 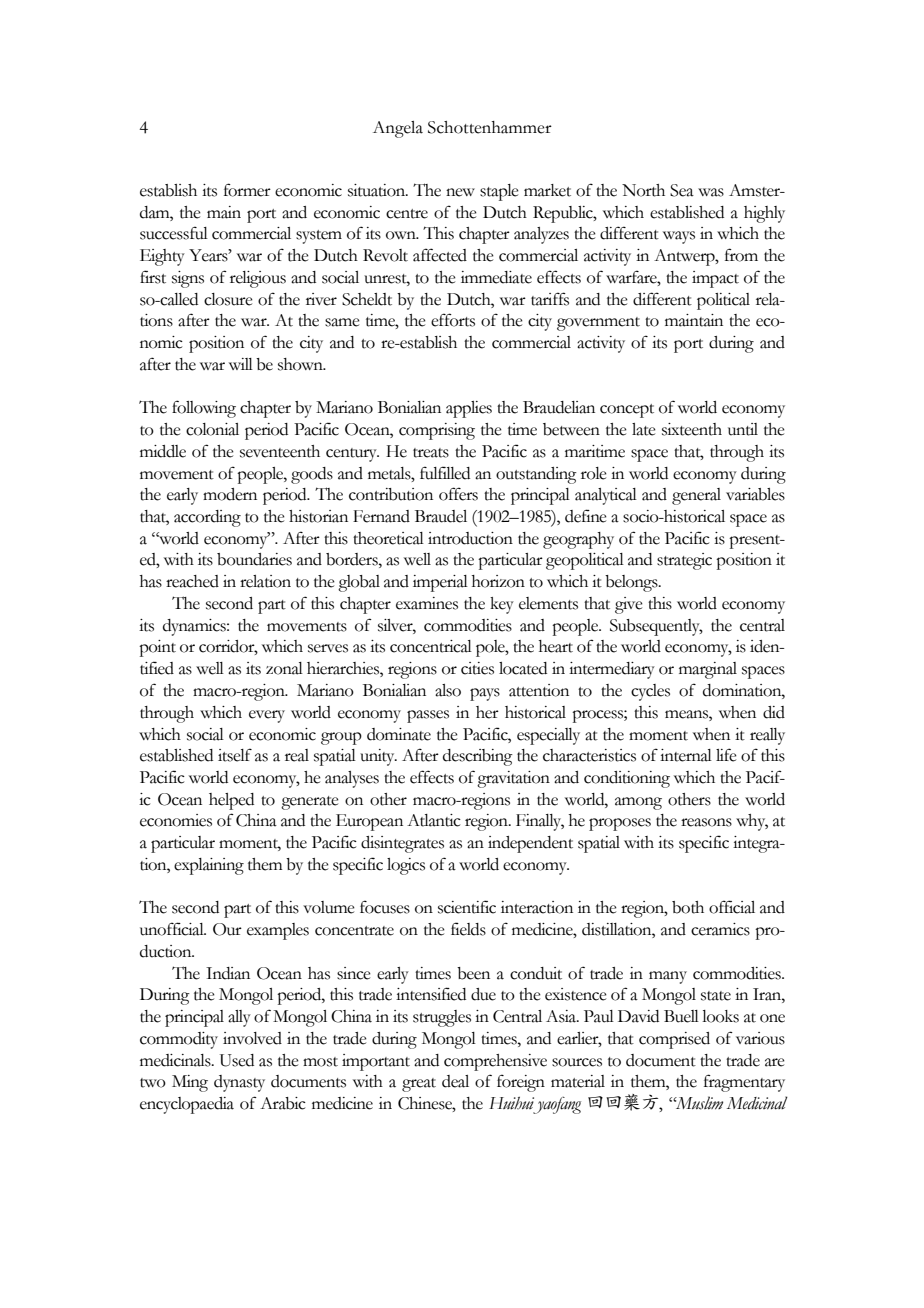 I want to click on former, so click(x=247, y=190).
